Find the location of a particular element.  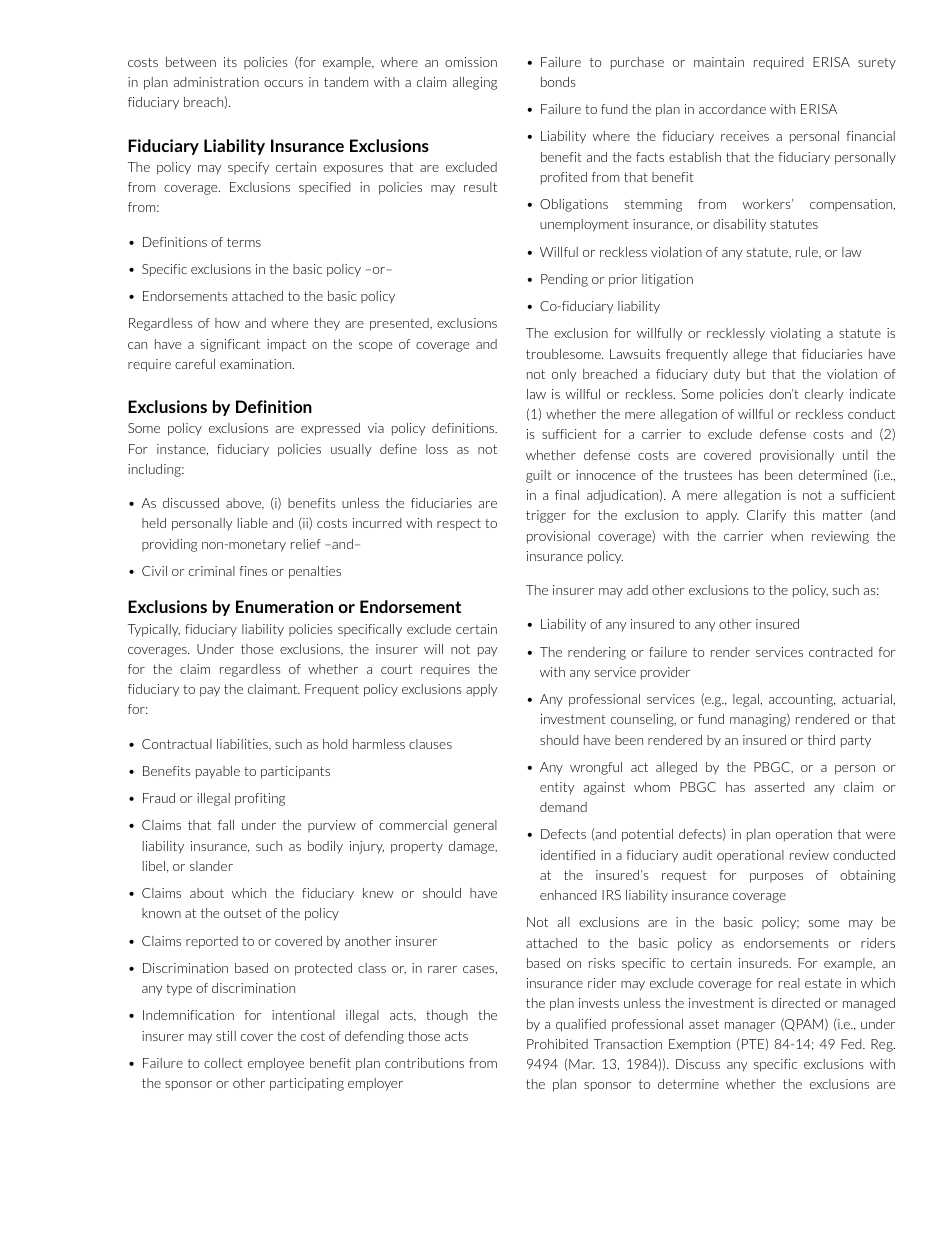

when is located at coordinates (787, 536).
